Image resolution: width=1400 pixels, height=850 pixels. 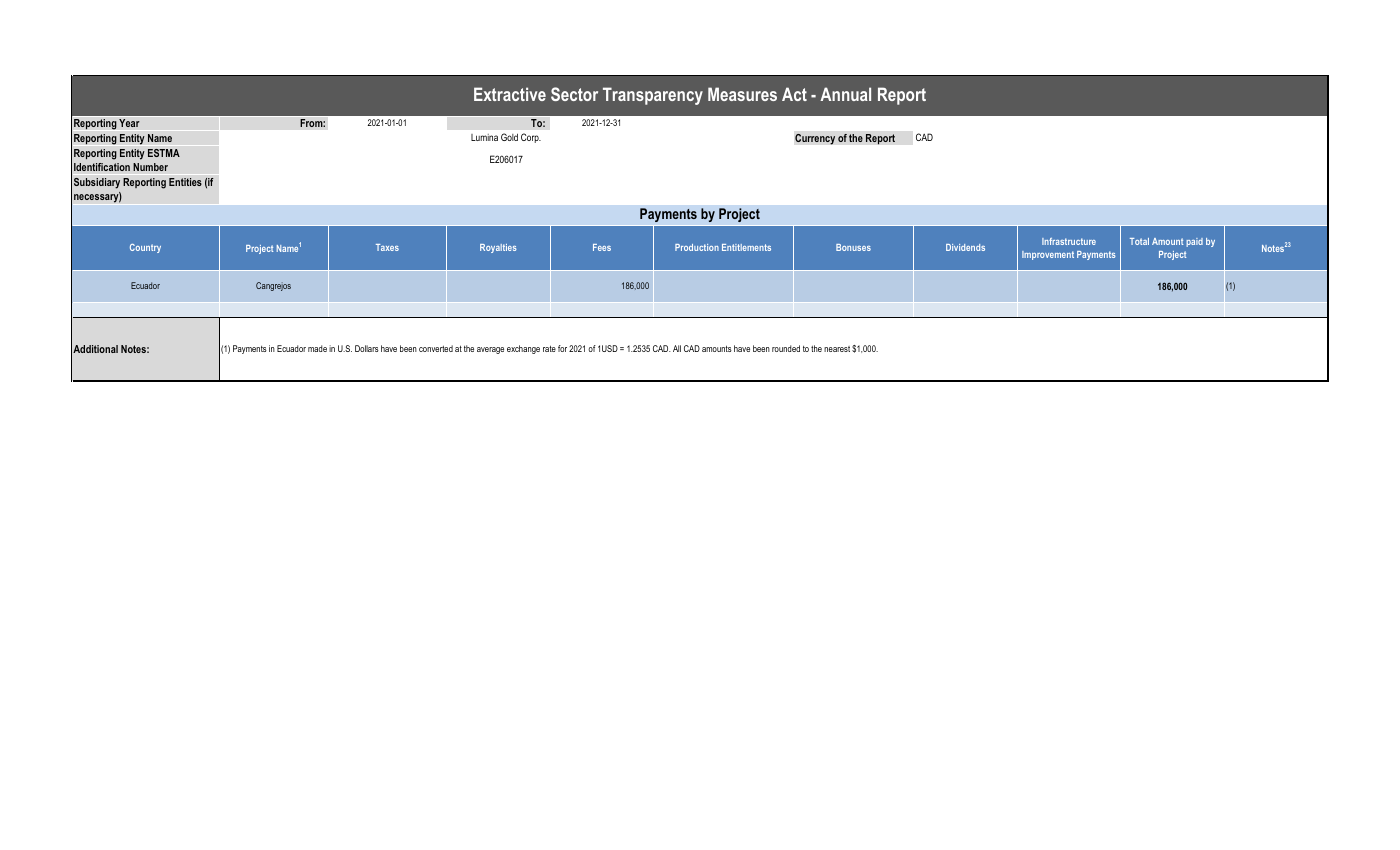 I want to click on made, so click(x=317, y=348).
